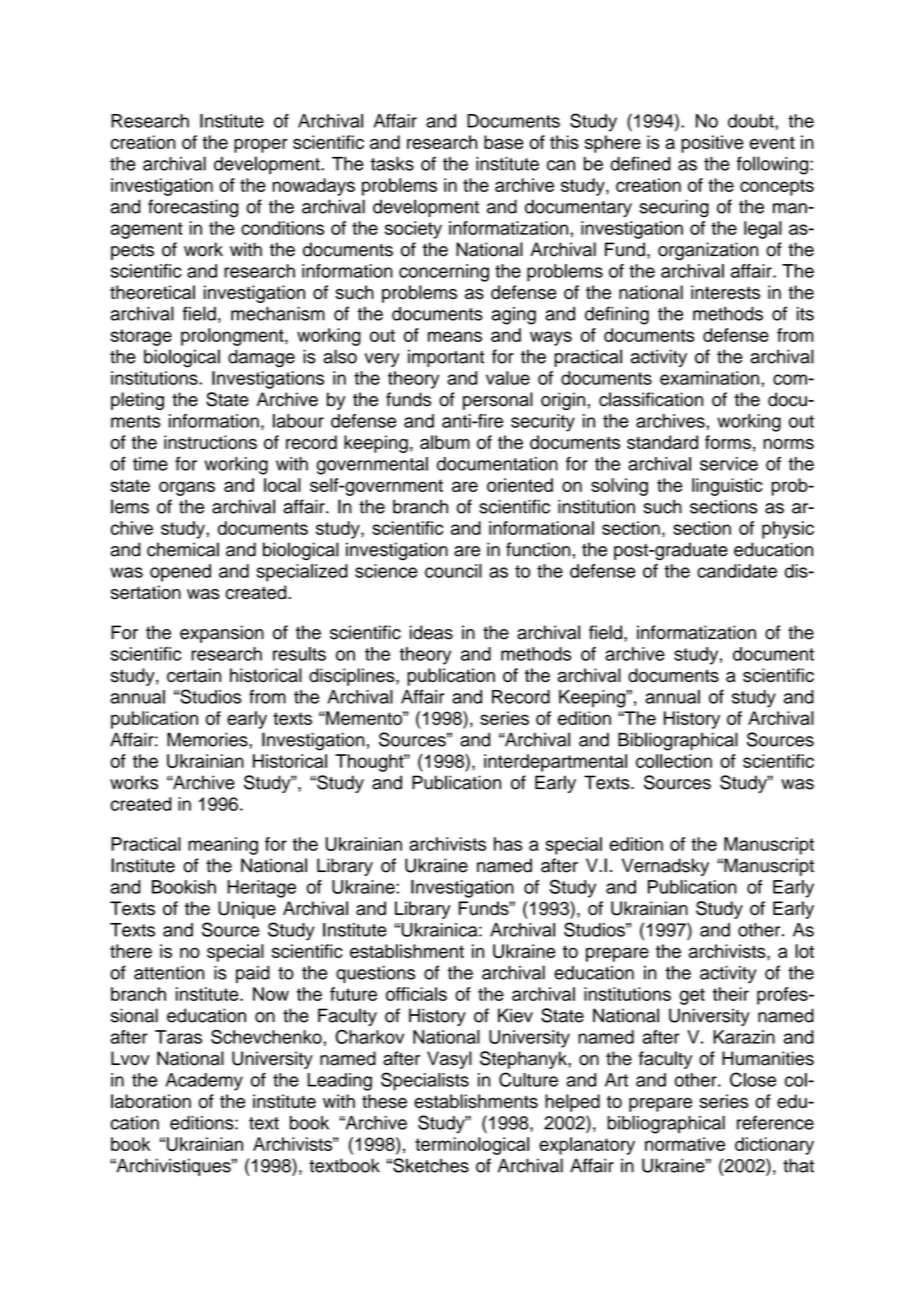  What do you see at coordinates (187, 488) in the screenshot?
I see `organs` at bounding box center [187, 488].
